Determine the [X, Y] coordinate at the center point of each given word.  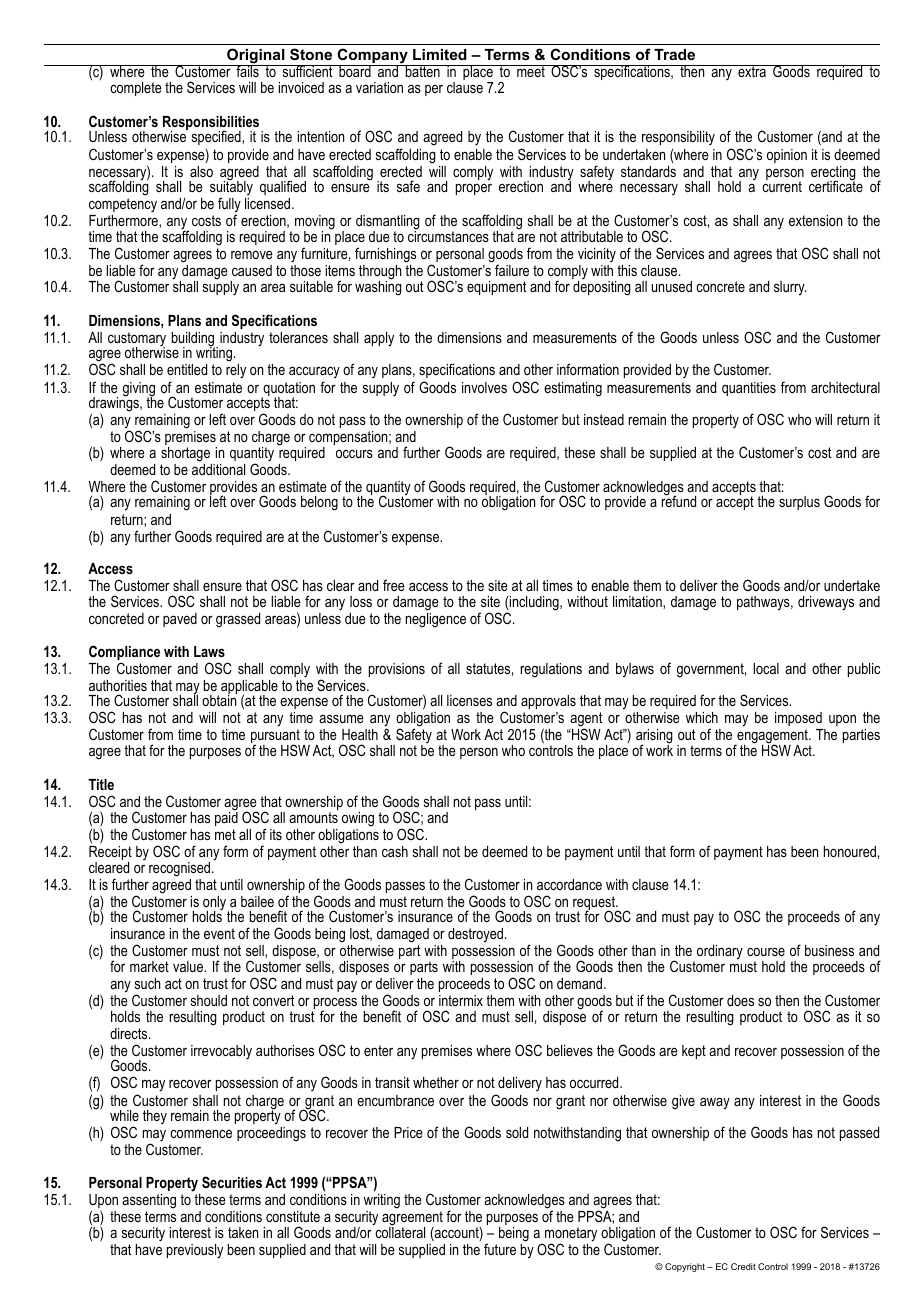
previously [195, 1251]
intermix [461, 1000]
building [194, 340]
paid [226, 818]
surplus [799, 503]
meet [531, 71]
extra [752, 71]
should [209, 1000]
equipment [496, 288]
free [394, 585]
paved [180, 620]
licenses [469, 700]
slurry [790, 288]
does [740, 1000]
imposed [798, 719]
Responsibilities [212, 124]
